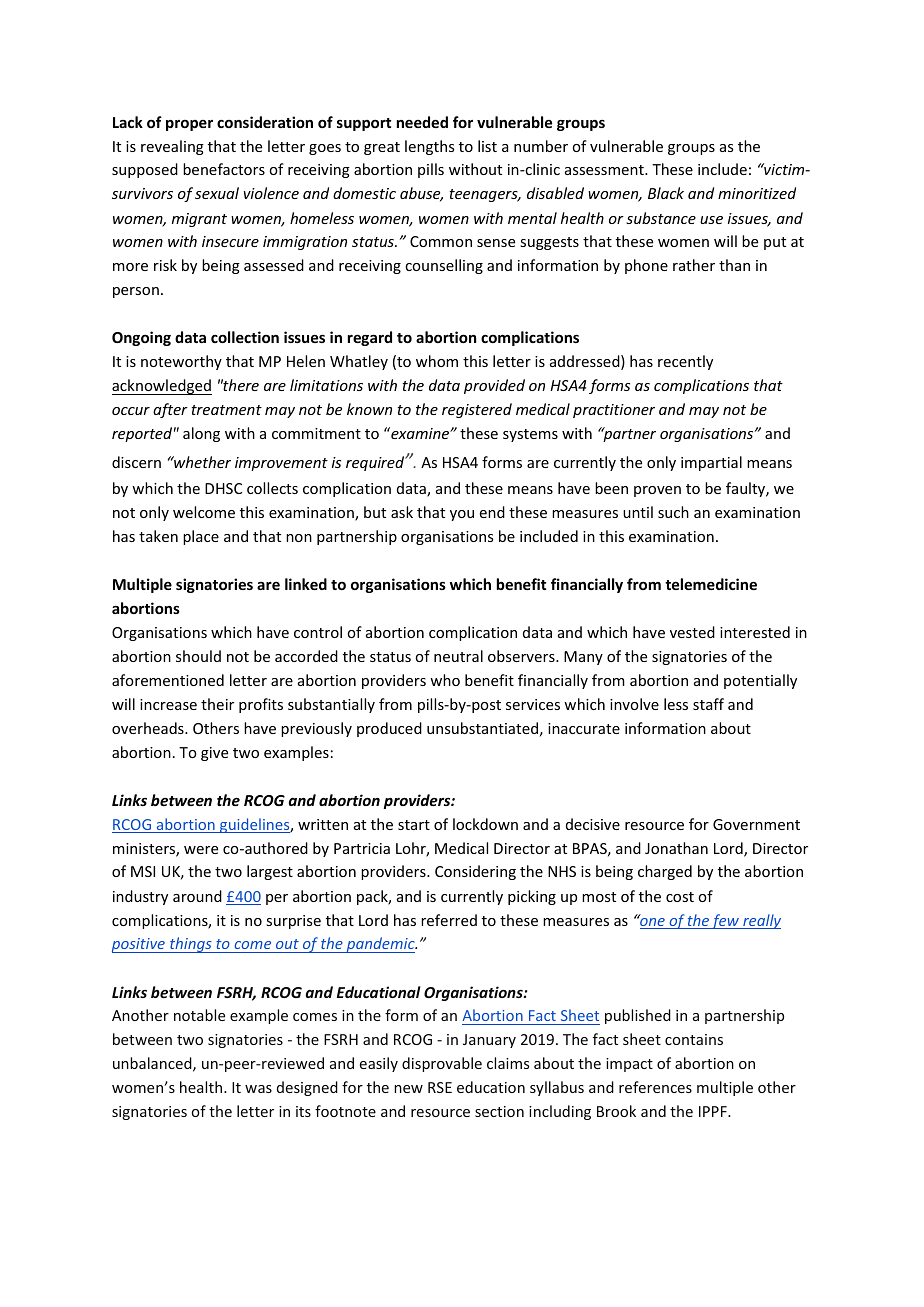 This image has height=1307, width=924. Describe the element at coordinates (429, 147) in the image. I see `lengths` at that location.
